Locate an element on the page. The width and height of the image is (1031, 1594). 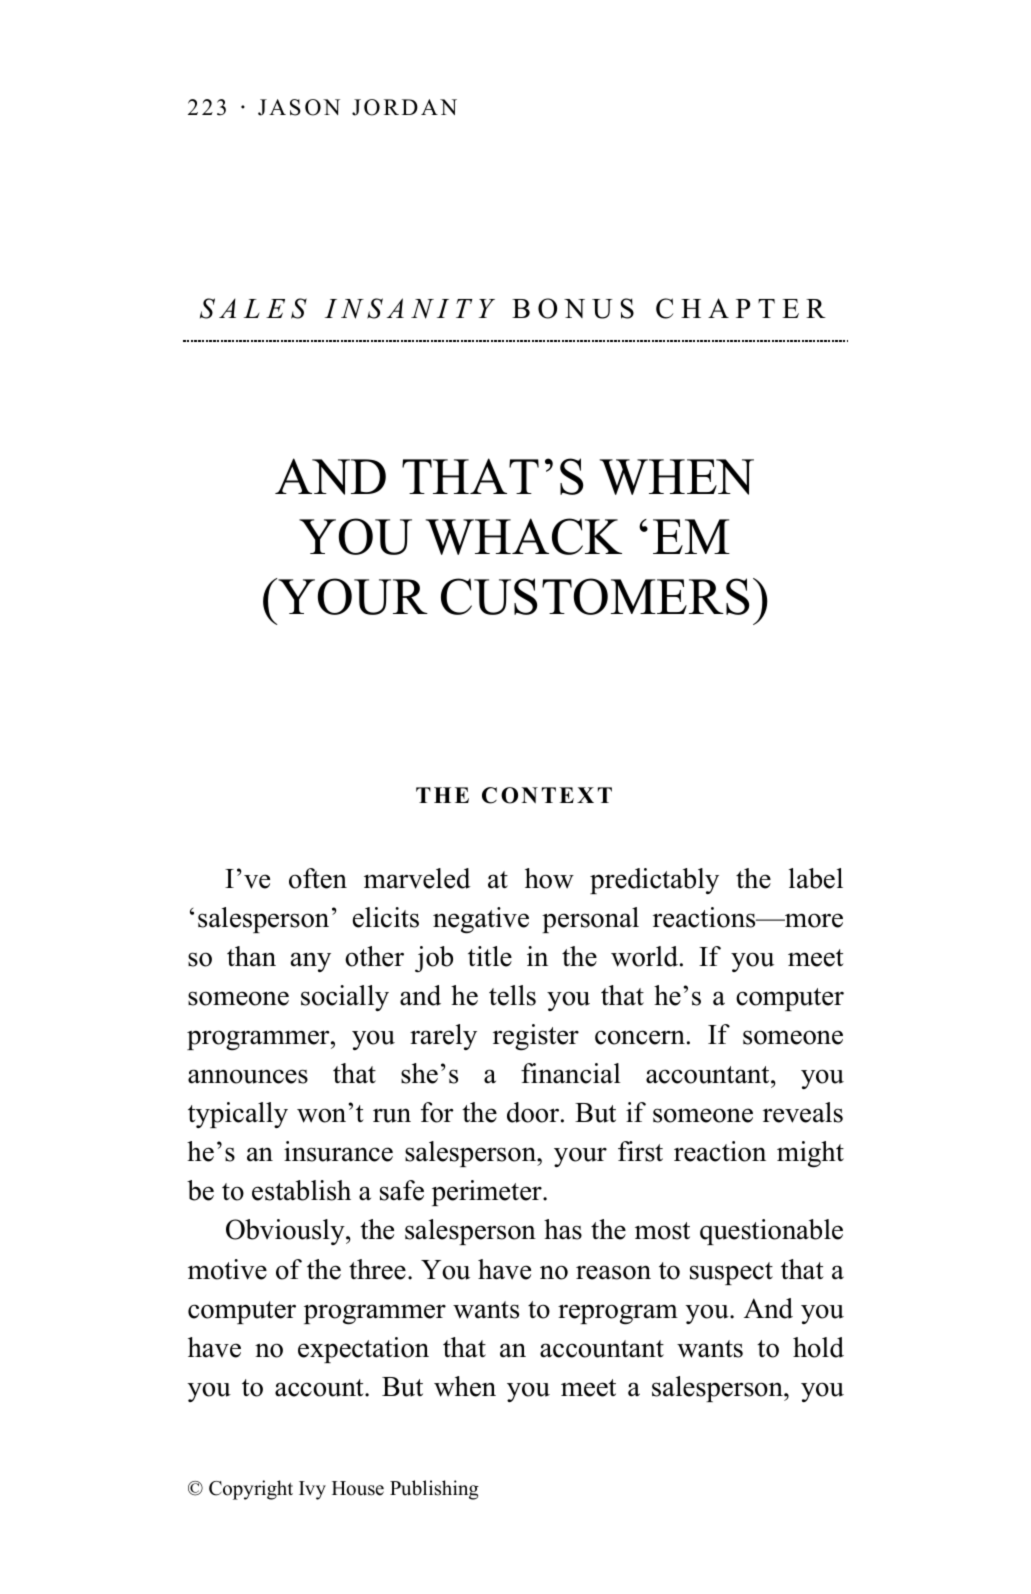
JORDAN is located at coordinates (404, 107).
